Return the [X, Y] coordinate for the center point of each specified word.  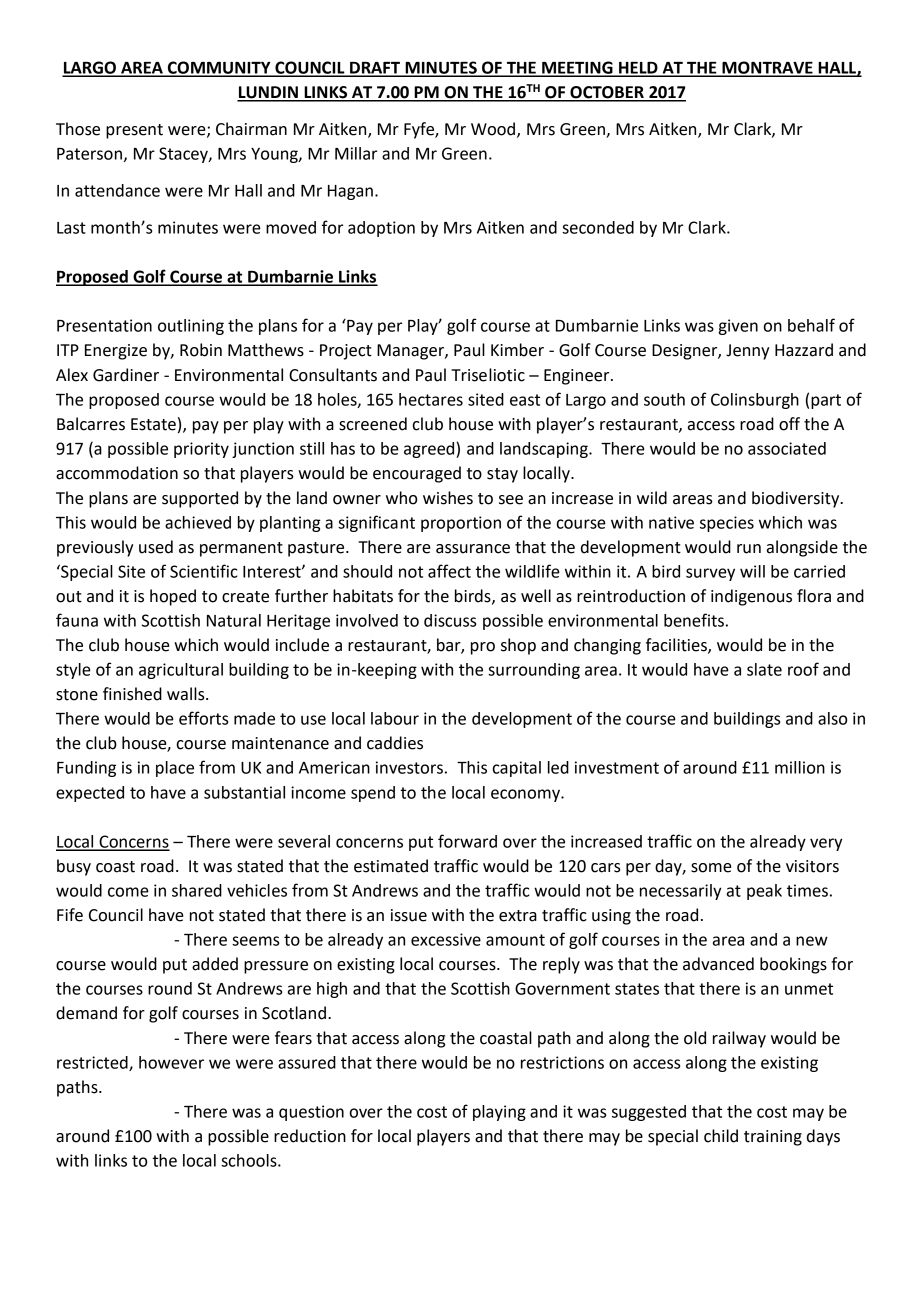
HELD [638, 69]
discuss [450, 620]
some [711, 868]
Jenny [747, 352]
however [171, 1062]
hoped [173, 597]
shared [197, 890]
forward [467, 841]
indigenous [751, 597]
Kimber [517, 350]
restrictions [562, 1062]
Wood [493, 129]
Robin [201, 350]
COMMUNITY [219, 68]
